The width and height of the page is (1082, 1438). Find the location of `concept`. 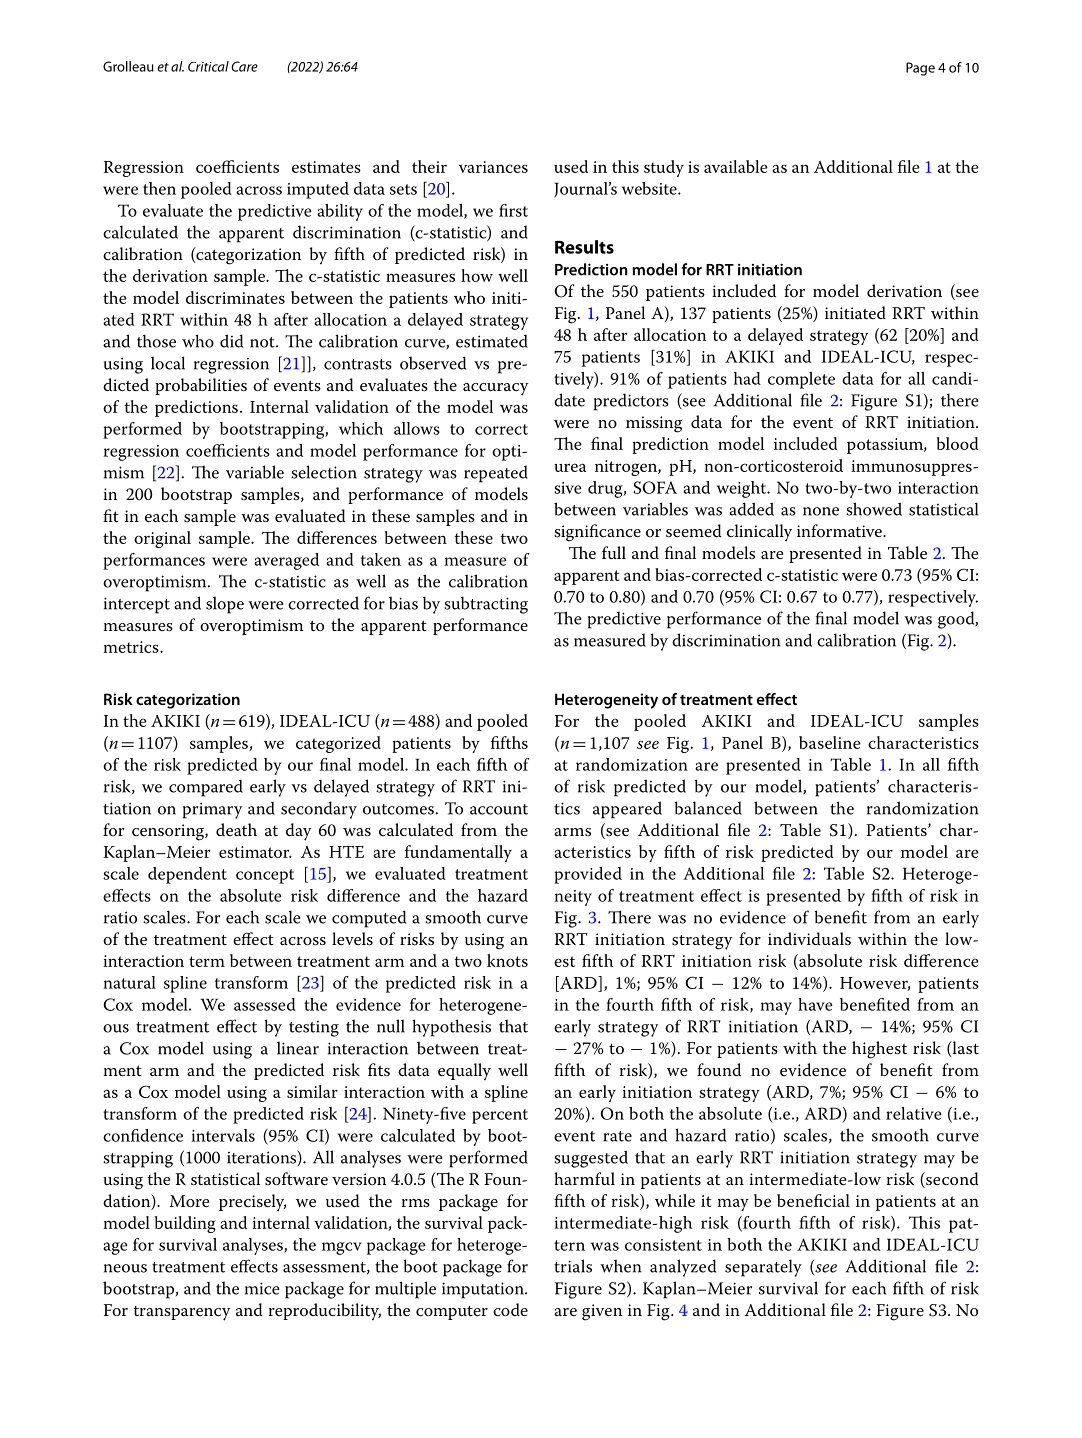

concept is located at coordinates (265, 876).
